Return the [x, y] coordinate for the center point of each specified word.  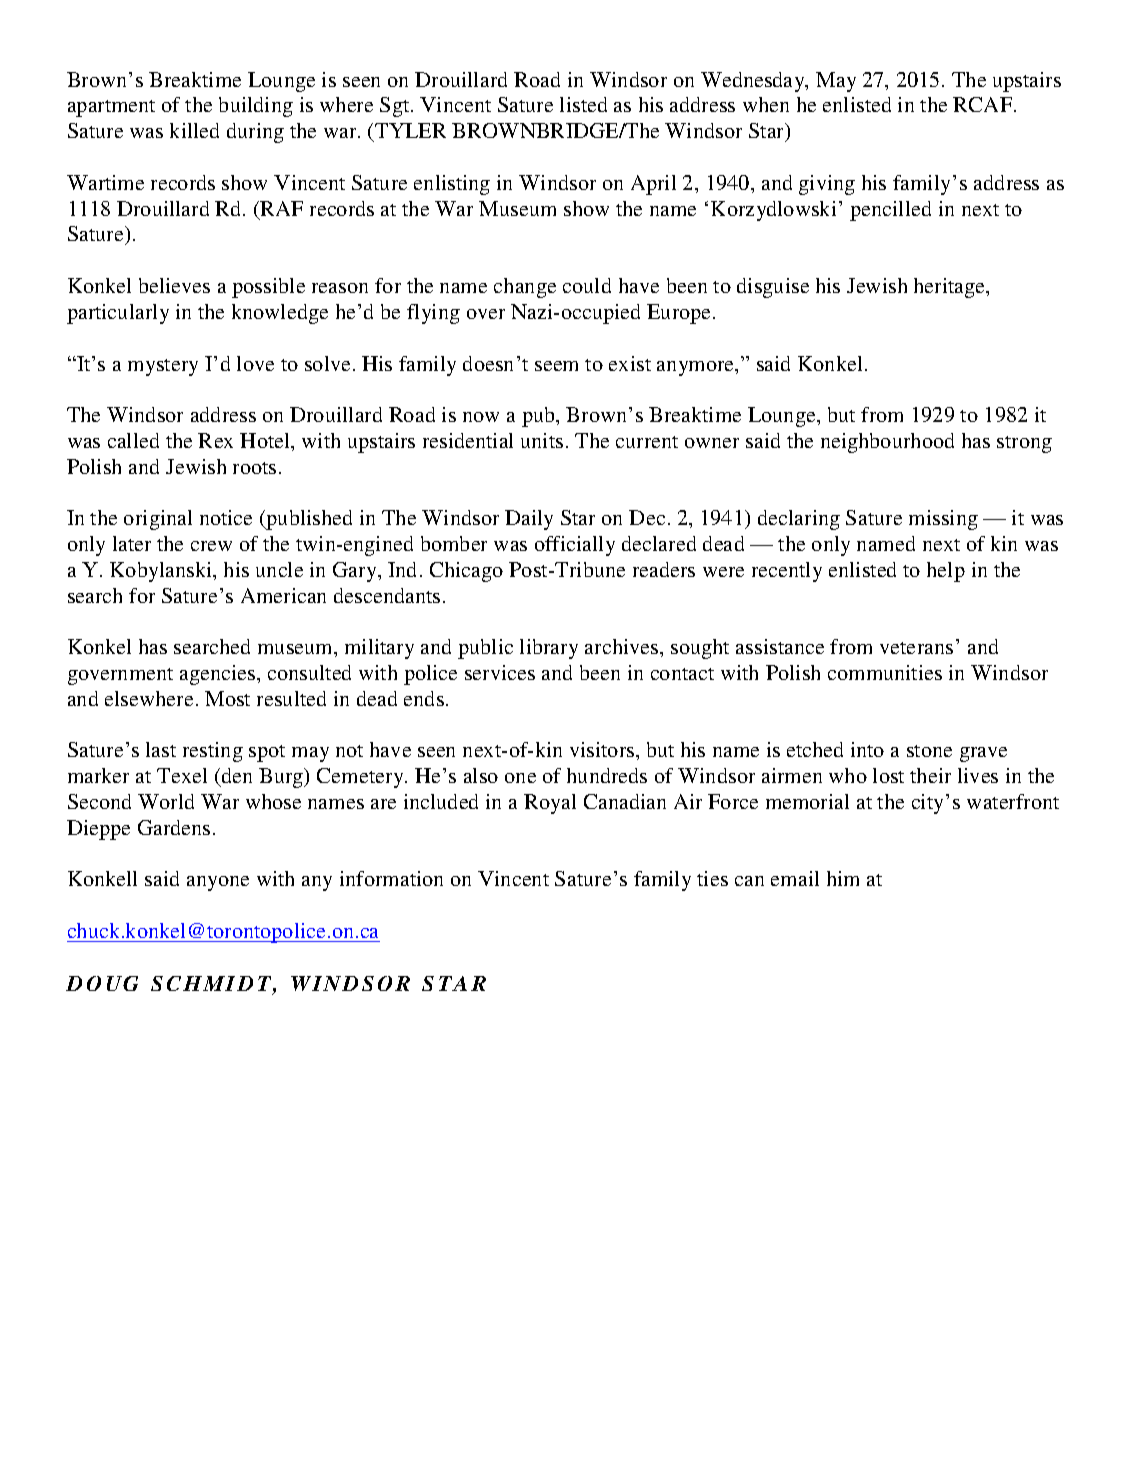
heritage [950, 288]
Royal [550, 804]
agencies [219, 675]
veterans [916, 648]
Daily [529, 520]
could [587, 285]
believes [174, 285]
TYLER [410, 130]
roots [254, 468]
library [549, 649]
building [256, 107]
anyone [218, 883]
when [766, 104]
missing [943, 520]
